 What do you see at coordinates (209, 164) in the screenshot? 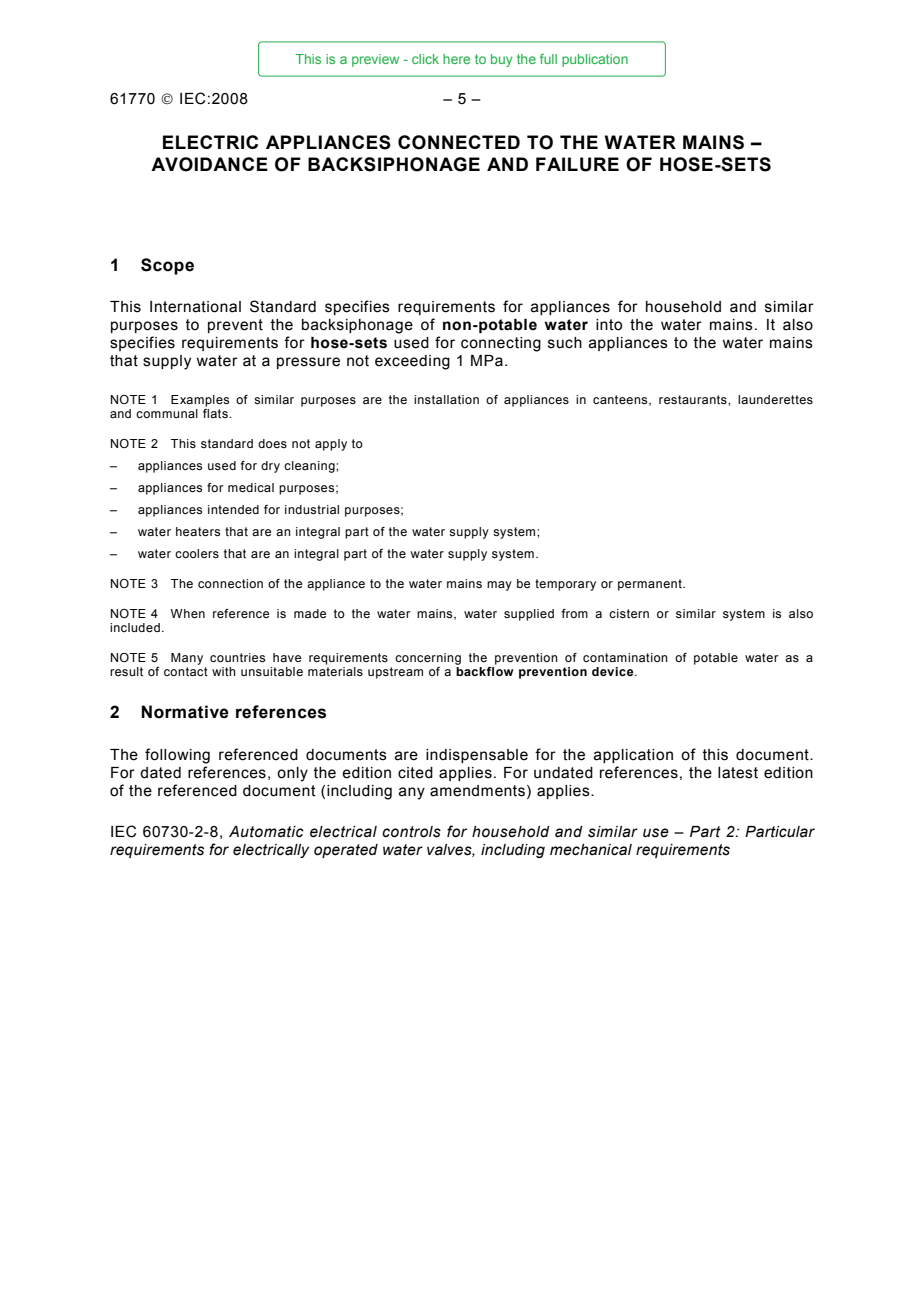
I see `AVOIDANCE` at bounding box center [209, 164].
